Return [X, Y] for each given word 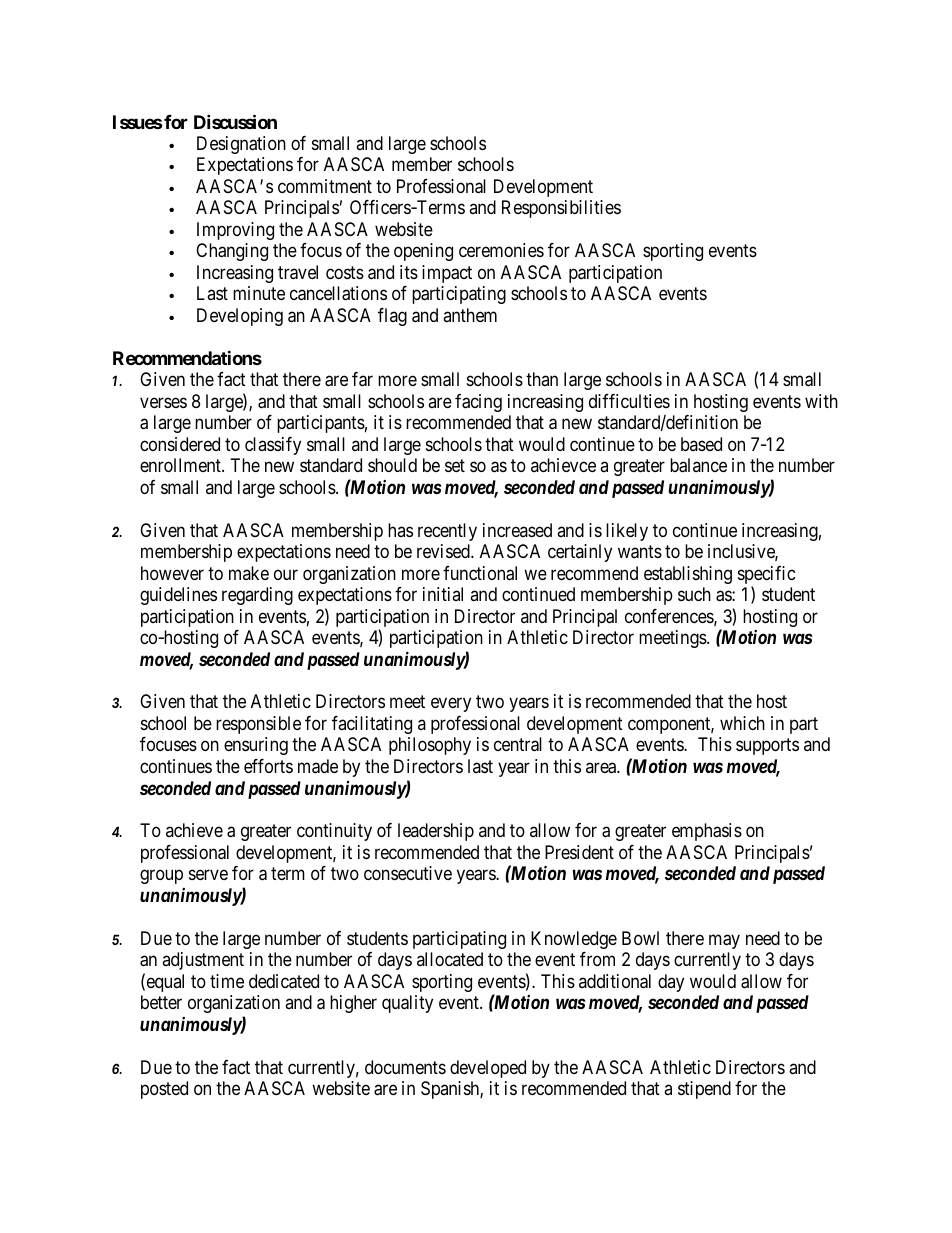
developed [488, 1069]
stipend [704, 1090]
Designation [241, 145]
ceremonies [501, 250]
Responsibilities [561, 209]
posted [164, 1090]
